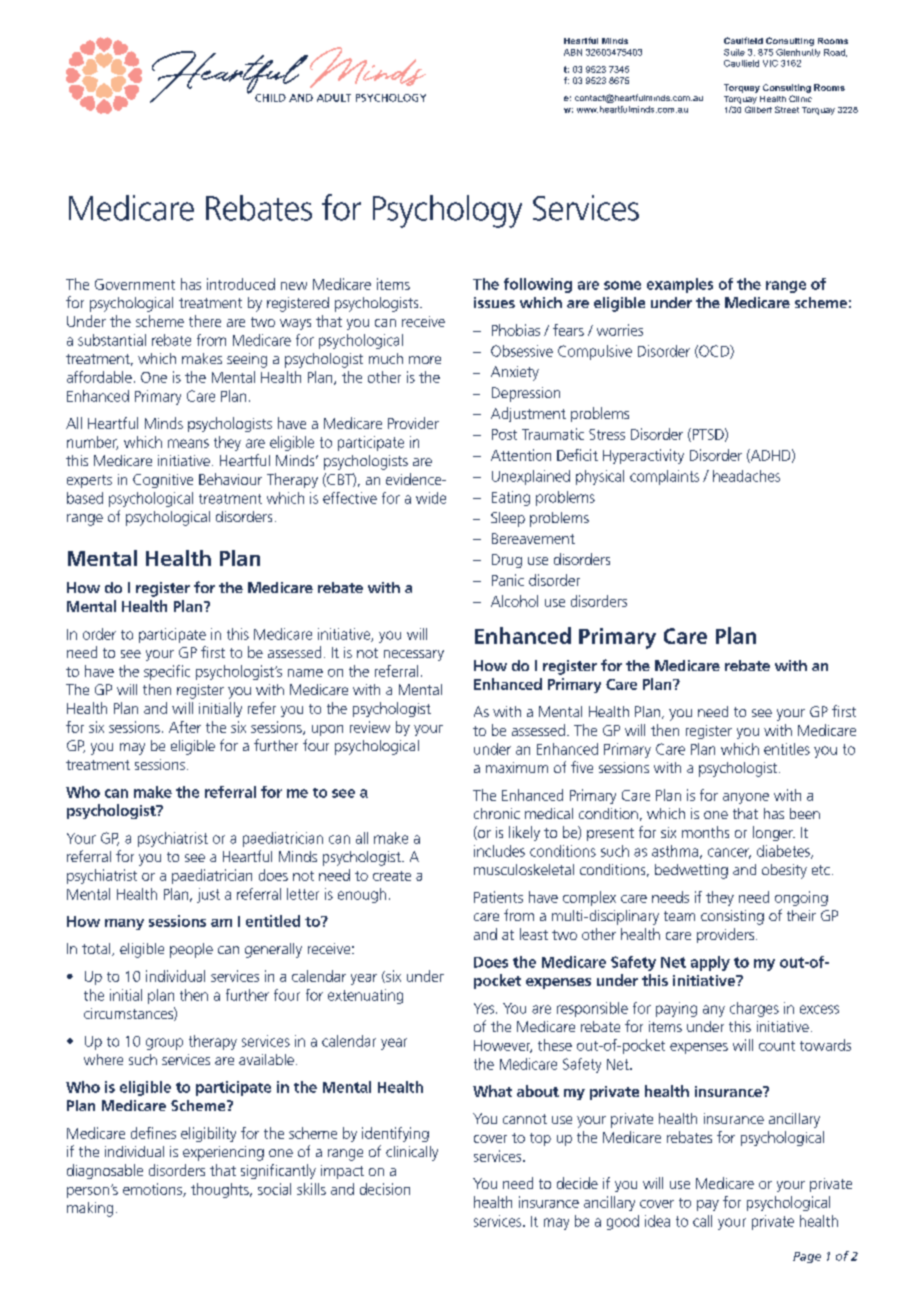 This page has height=1308, width=924. I want to click on wide, so click(431, 498).
